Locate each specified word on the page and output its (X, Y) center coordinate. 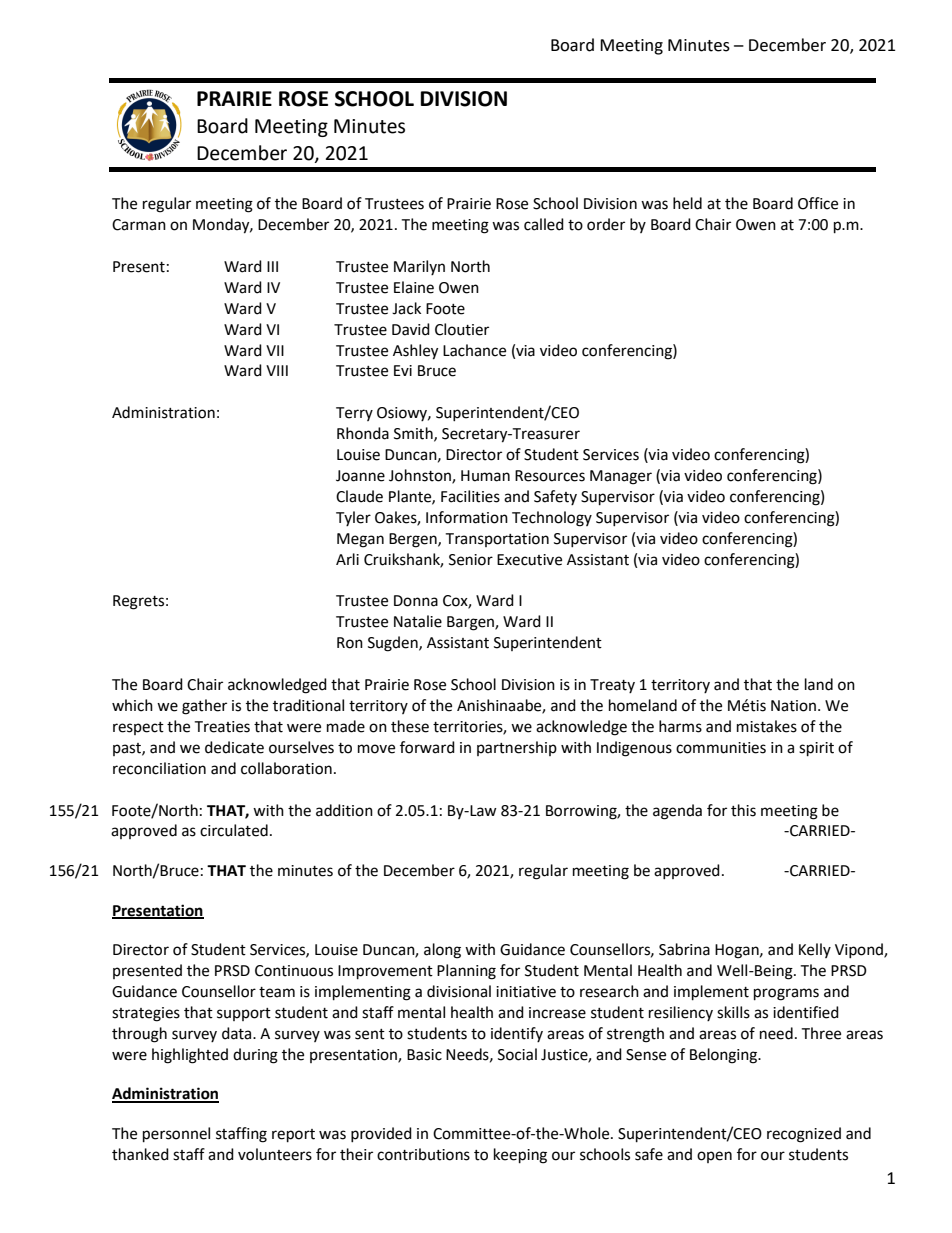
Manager (621, 477)
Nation (795, 706)
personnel (176, 1135)
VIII (277, 370)
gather (204, 707)
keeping (520, 1156)
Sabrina (684, 949)
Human (485, 476)
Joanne (360, 476)
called (544, 224)
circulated (234, 830)
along (442, 951)
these (410, 726)
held (687, 203)
